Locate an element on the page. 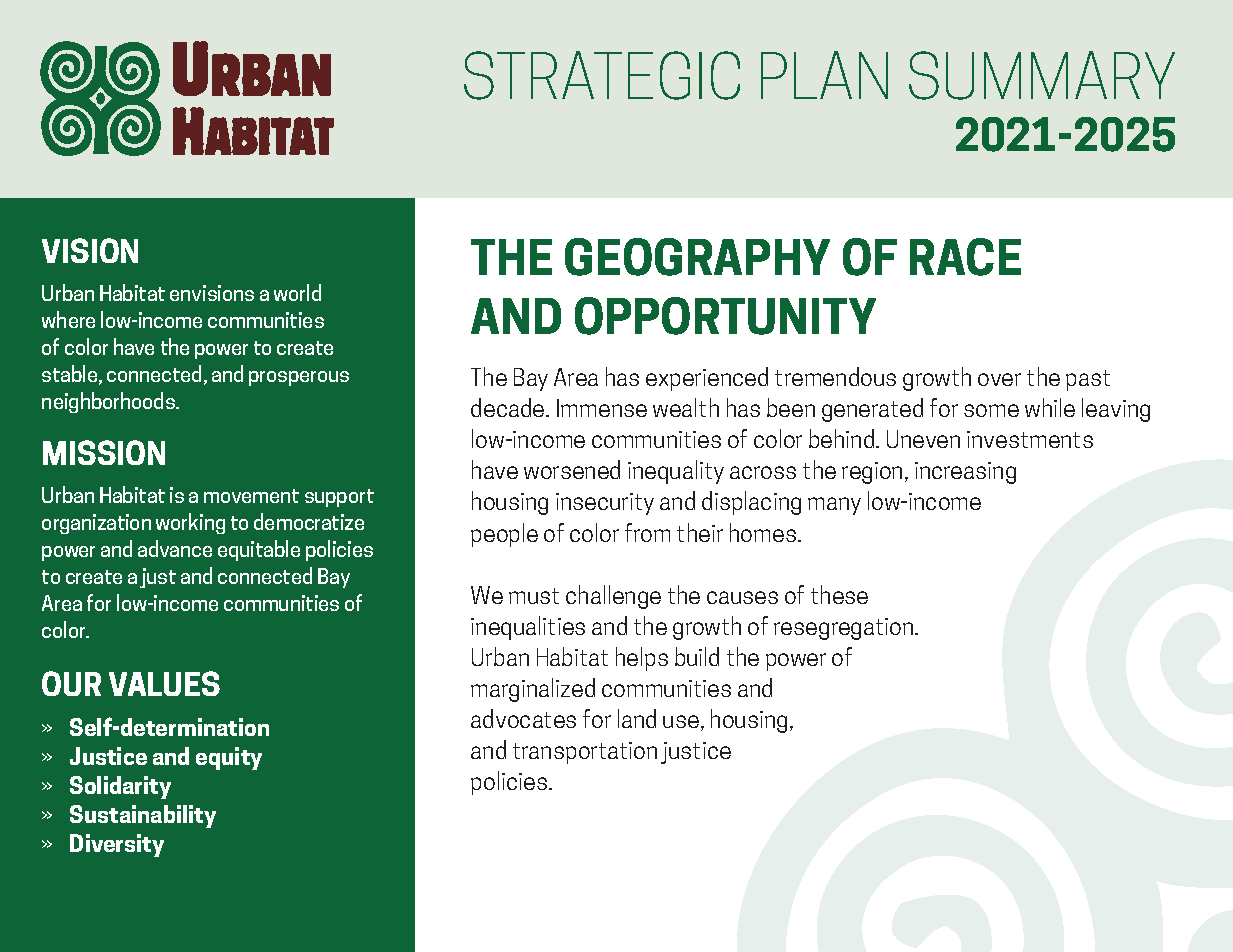 The width and height of the page is (1233, 952). SUMMARY is located at coordinates (1042, 75).
